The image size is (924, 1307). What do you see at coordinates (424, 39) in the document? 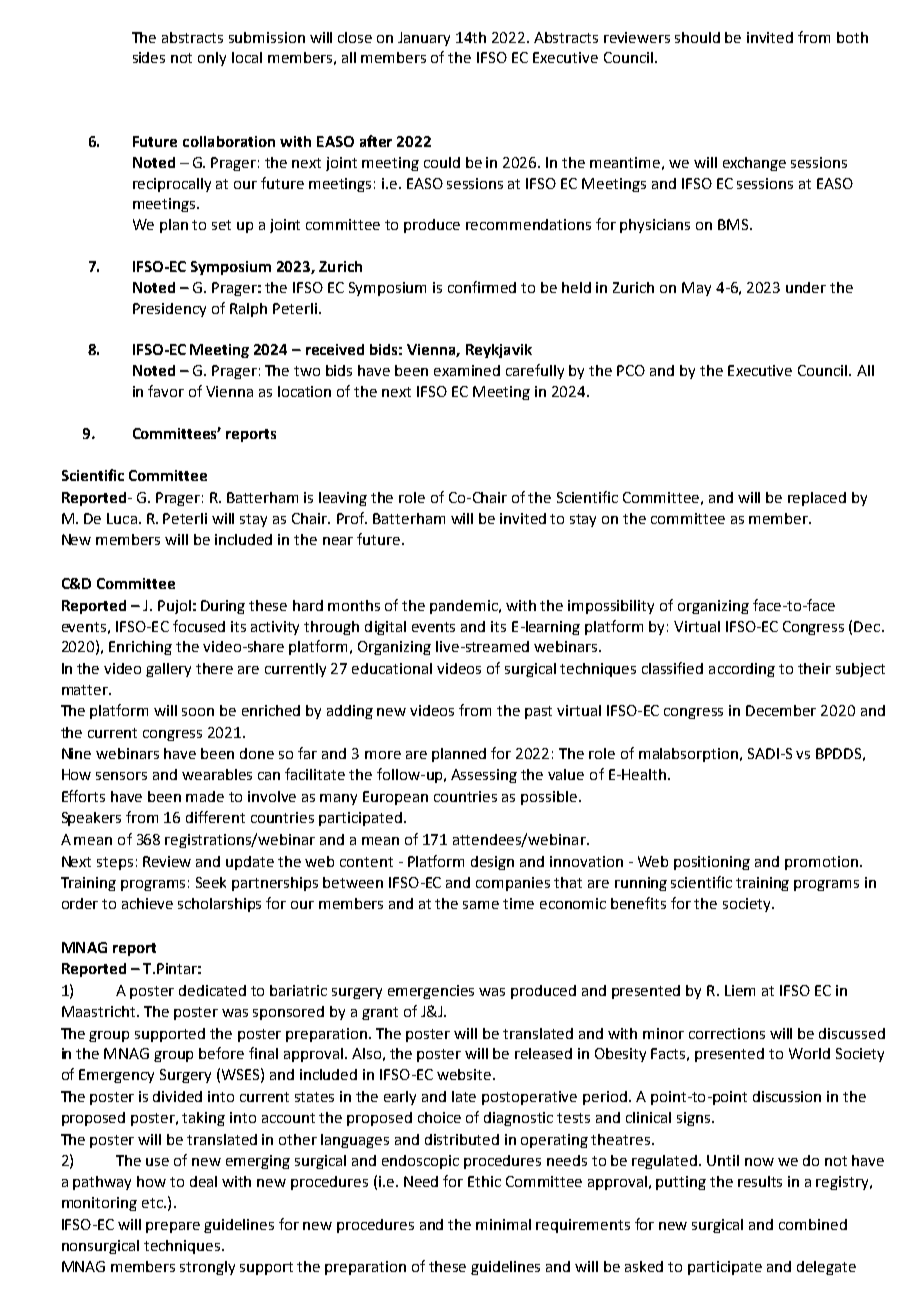
I see `January` at bounding box center [424, 39].
